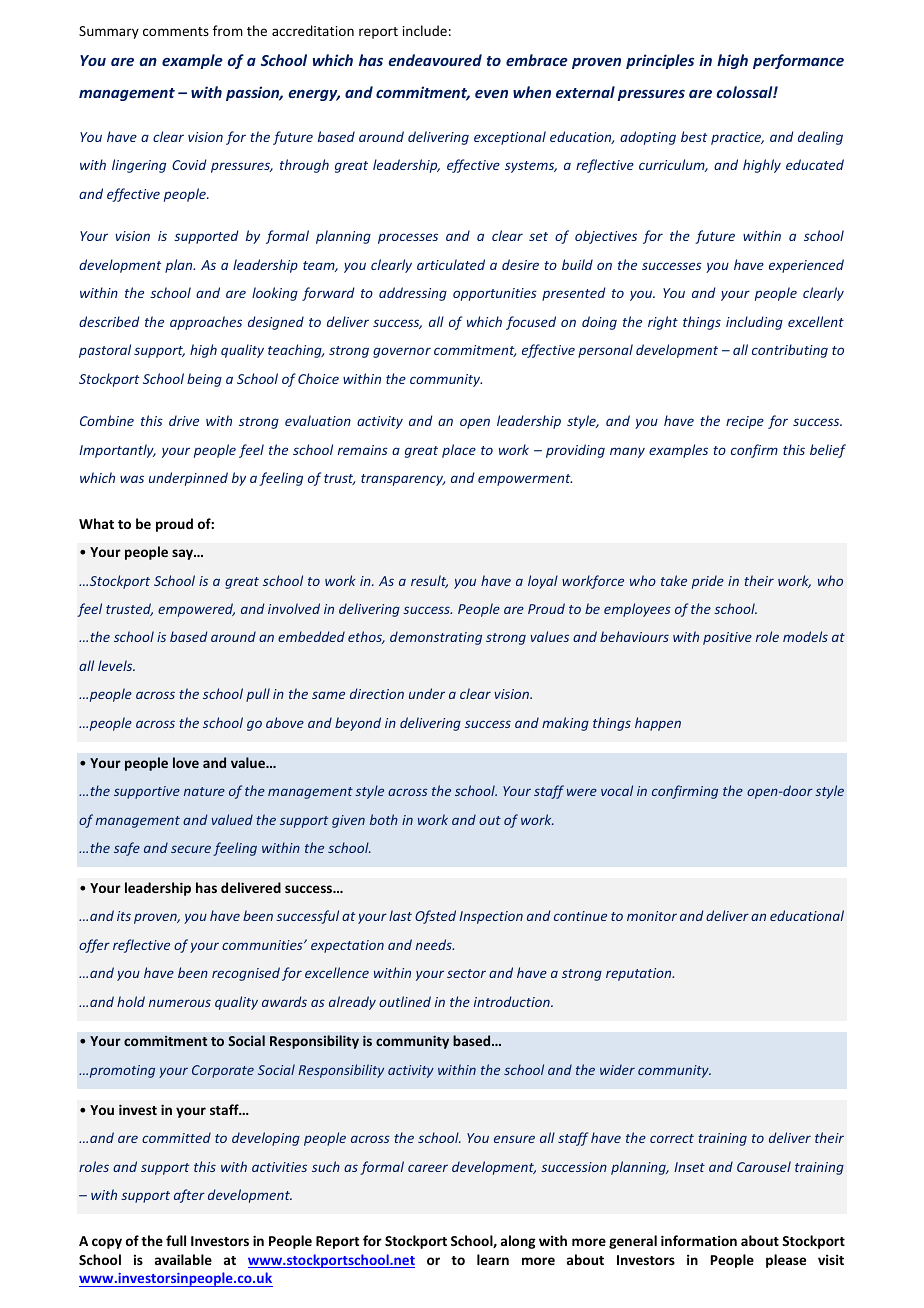 Image resolution: width=924 pixels, height=1308 pixels. I want to click on monitor, so click(652, 916).
